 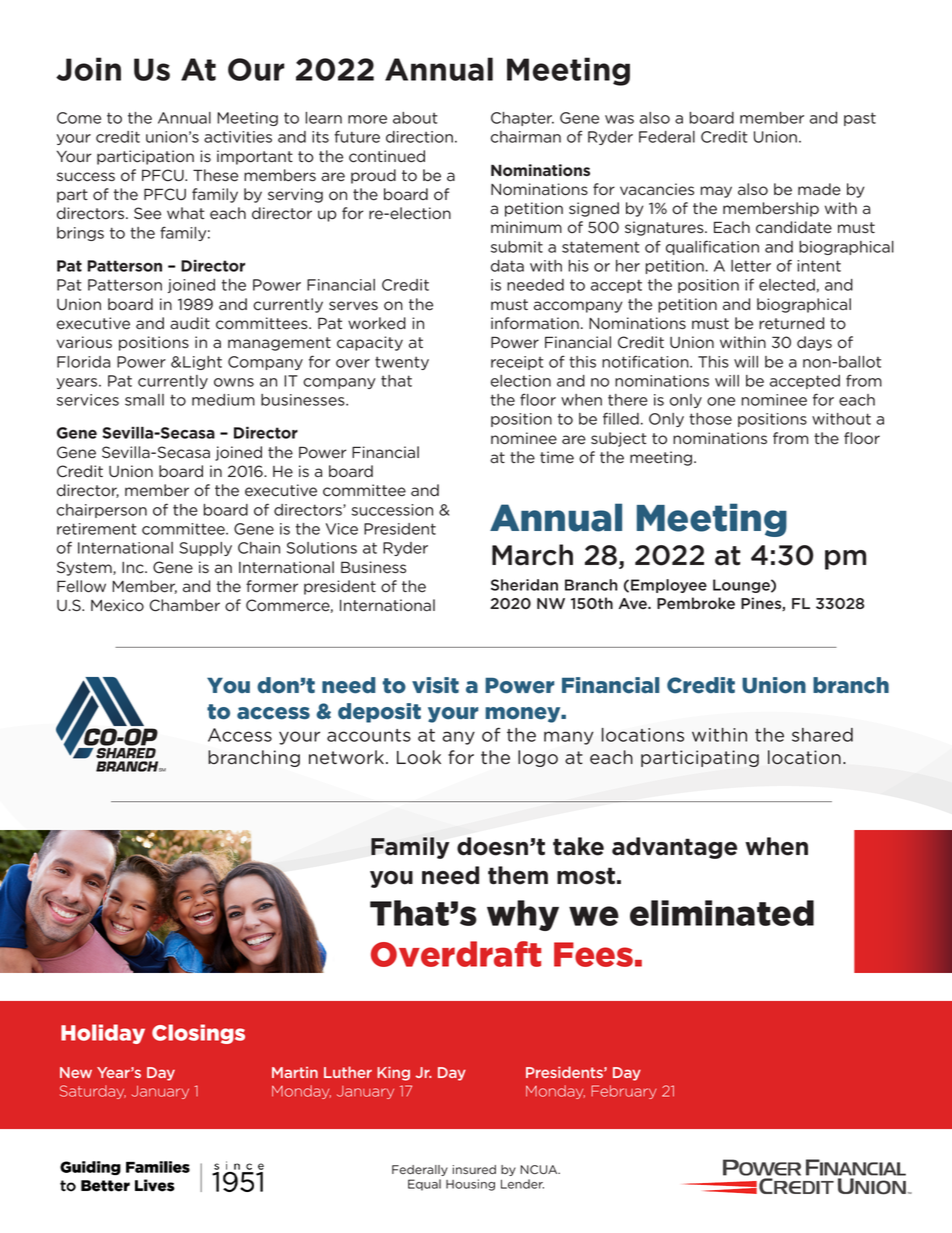 I want to click on February, so click(x=624, y=1092).
